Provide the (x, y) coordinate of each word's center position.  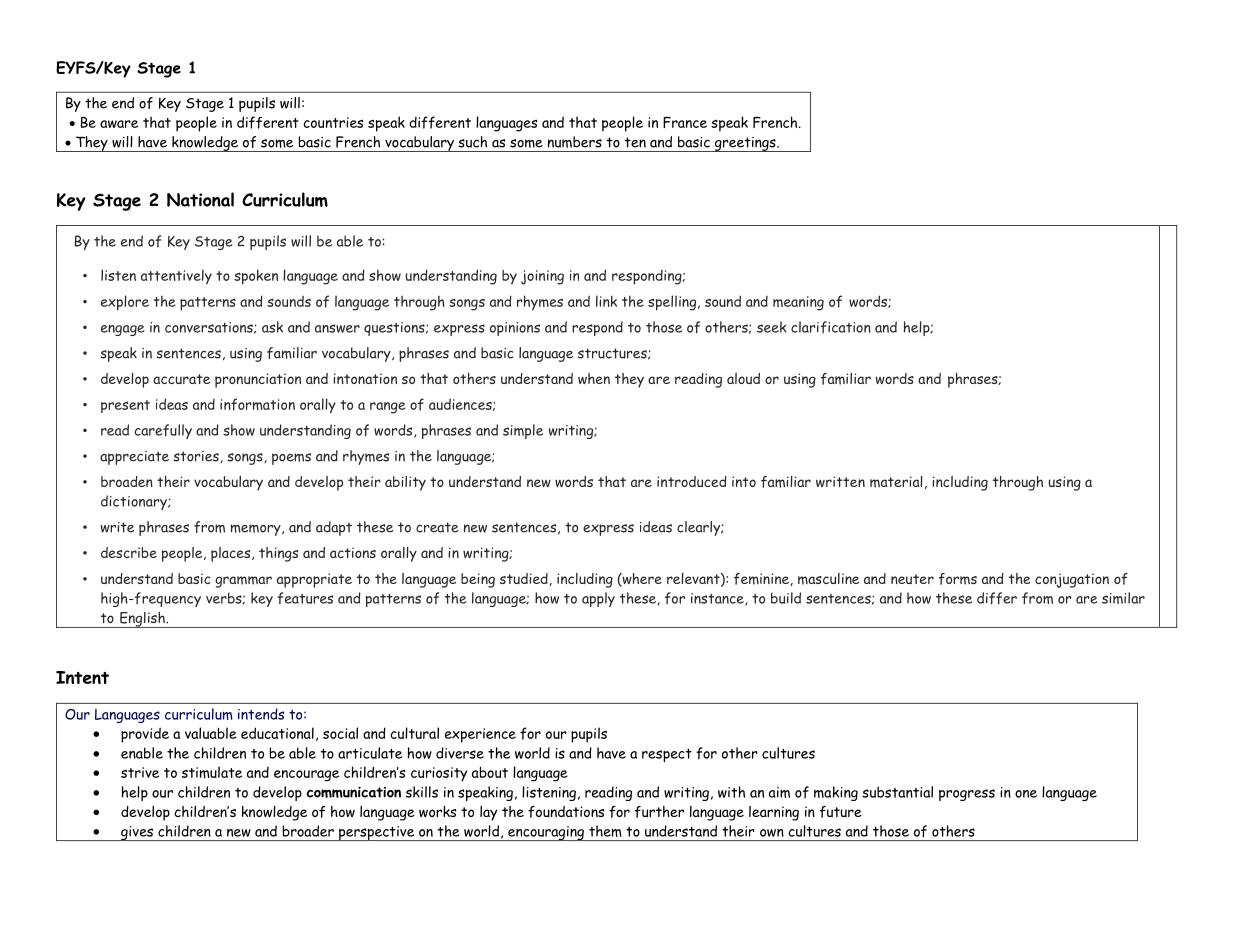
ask (272, 327)
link (606, 301)
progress (967, 795)
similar (1123, 598)
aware (119, 124)
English (142, 620)
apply (598, 599)
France (685, 122)
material (896, 482)
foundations (566, 812)
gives (137, 833)
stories (197, 457)
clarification (831, 327)
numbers (575, 142)
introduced (692, 481)
